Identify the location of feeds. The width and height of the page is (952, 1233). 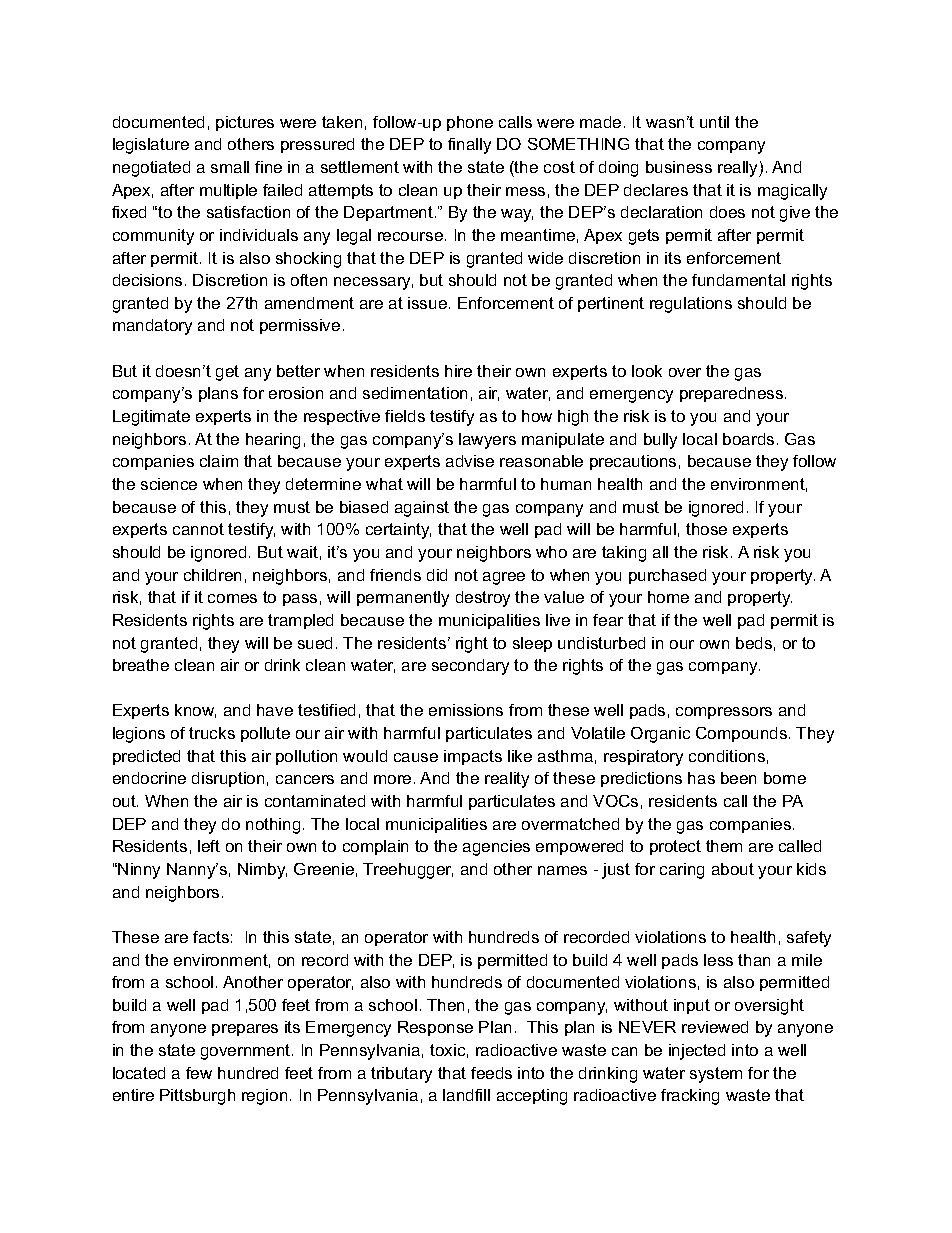
(491, 1073).
